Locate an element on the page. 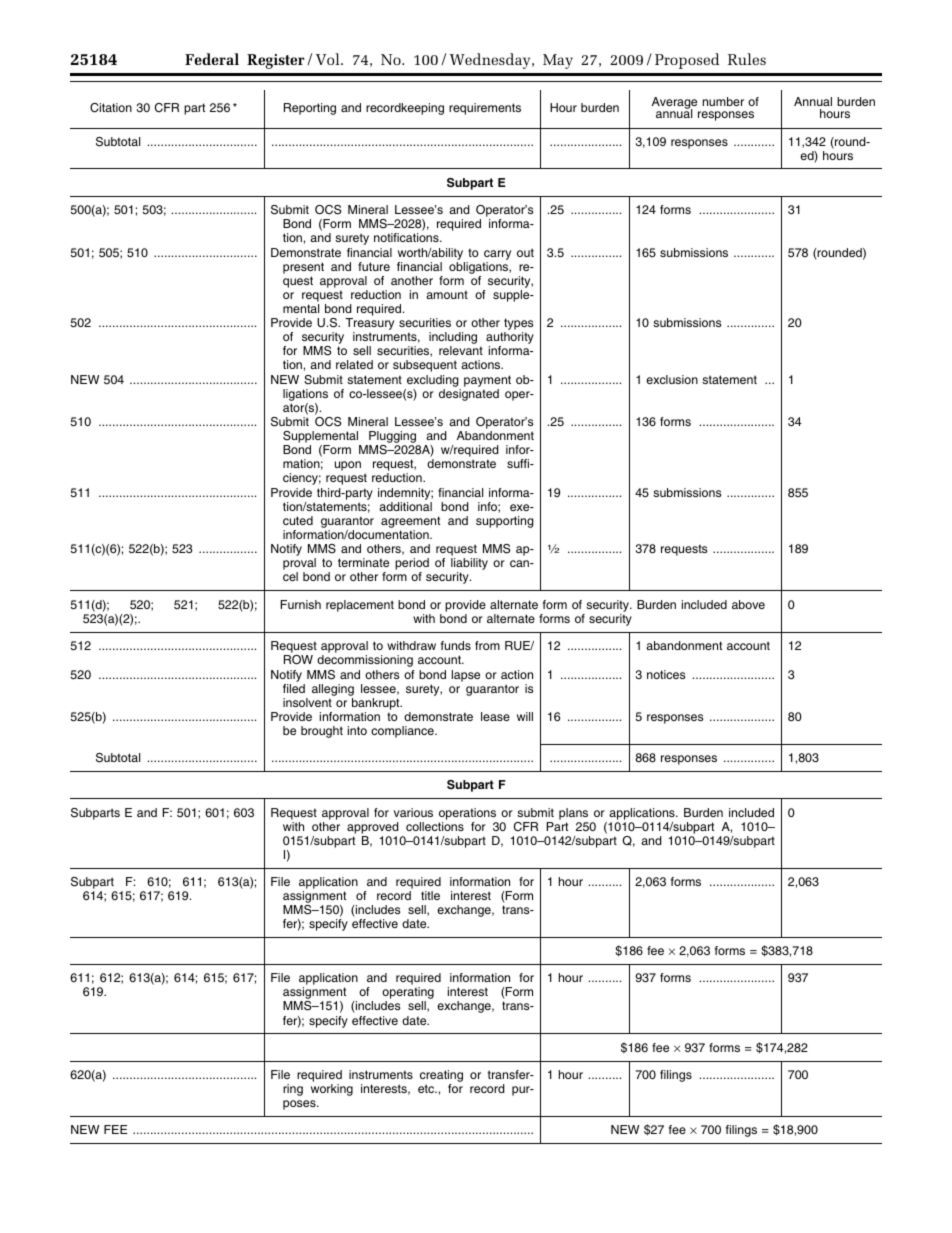  requirements is located at coordinates (485, 109).
